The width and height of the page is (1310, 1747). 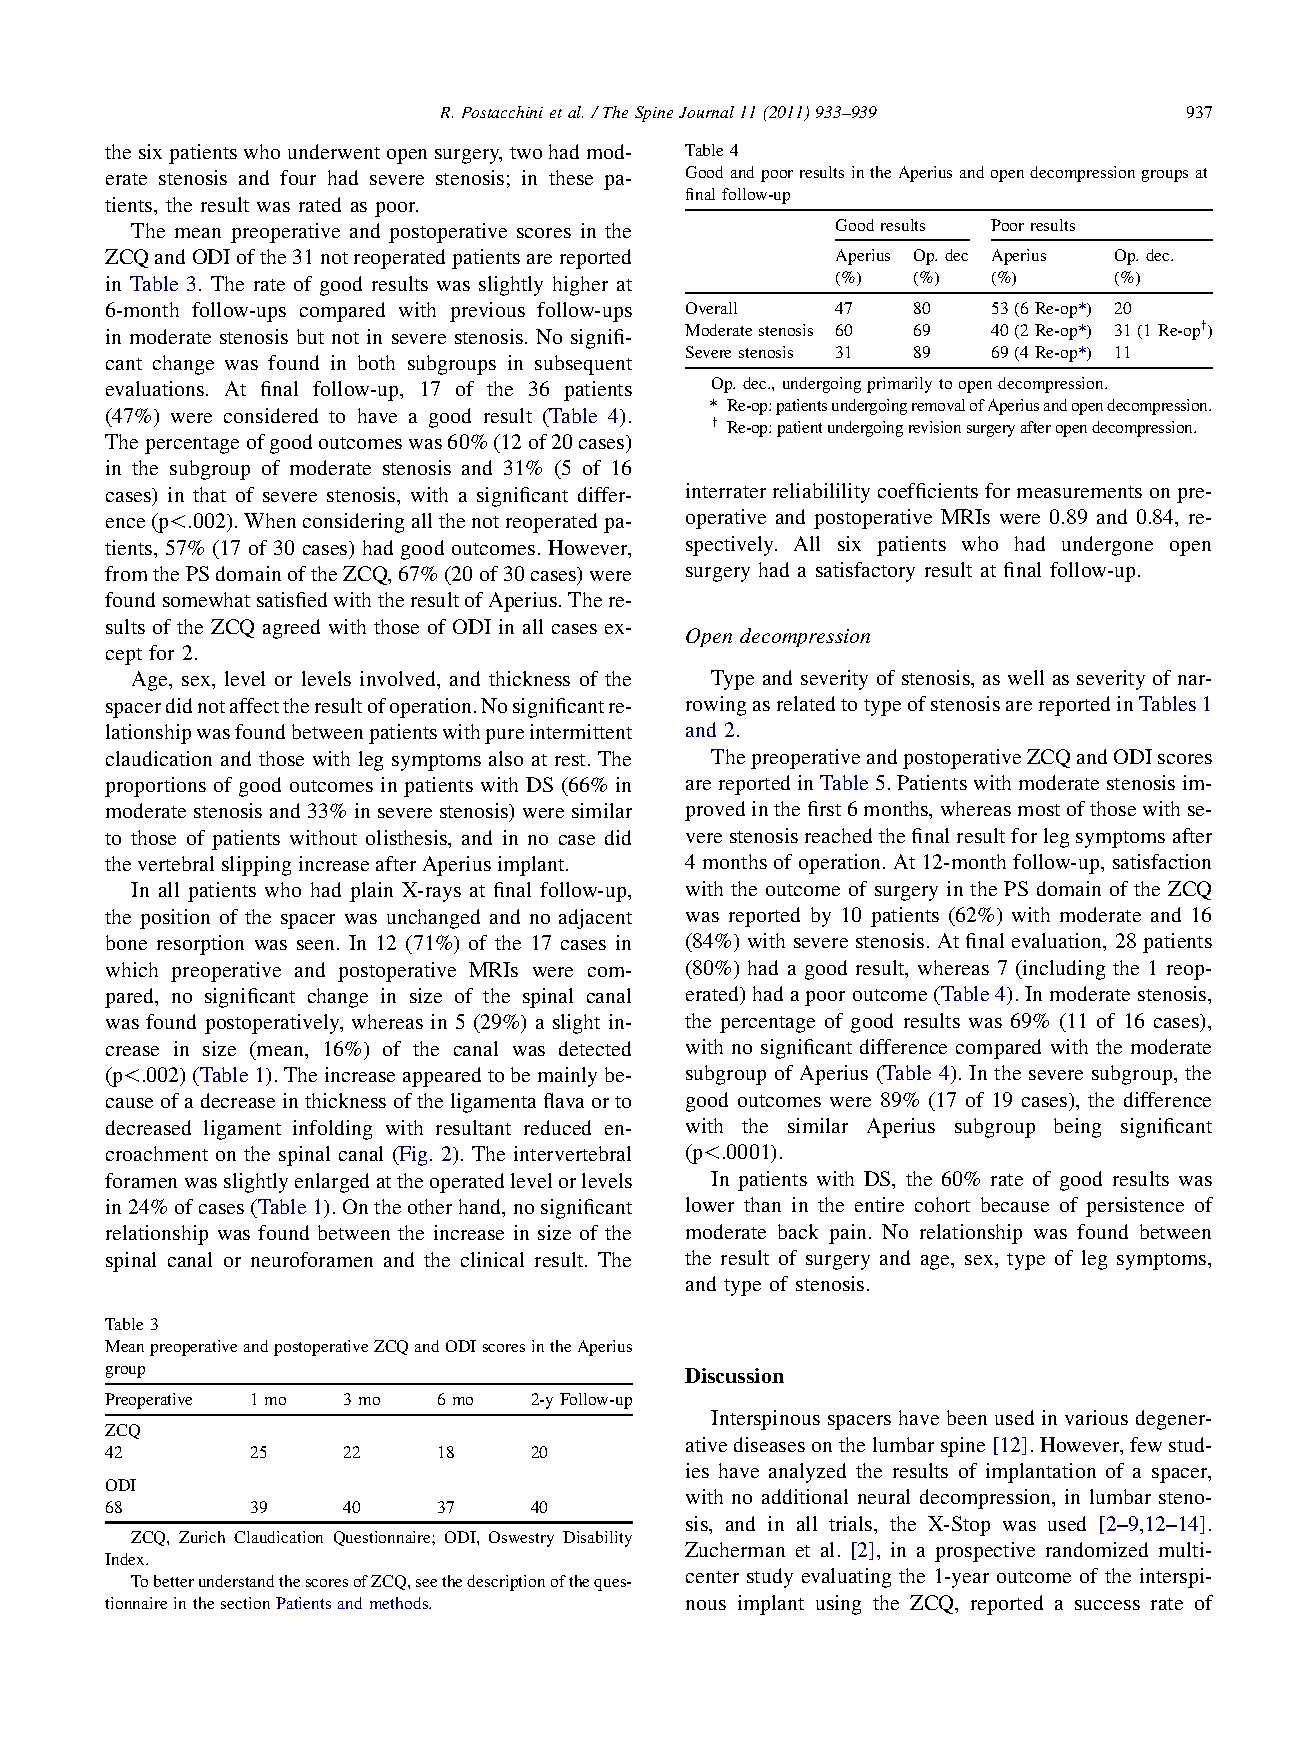 What do you see at coordinates (298, 177) in the page?
I see `four` at bounding box center [298, 177].
